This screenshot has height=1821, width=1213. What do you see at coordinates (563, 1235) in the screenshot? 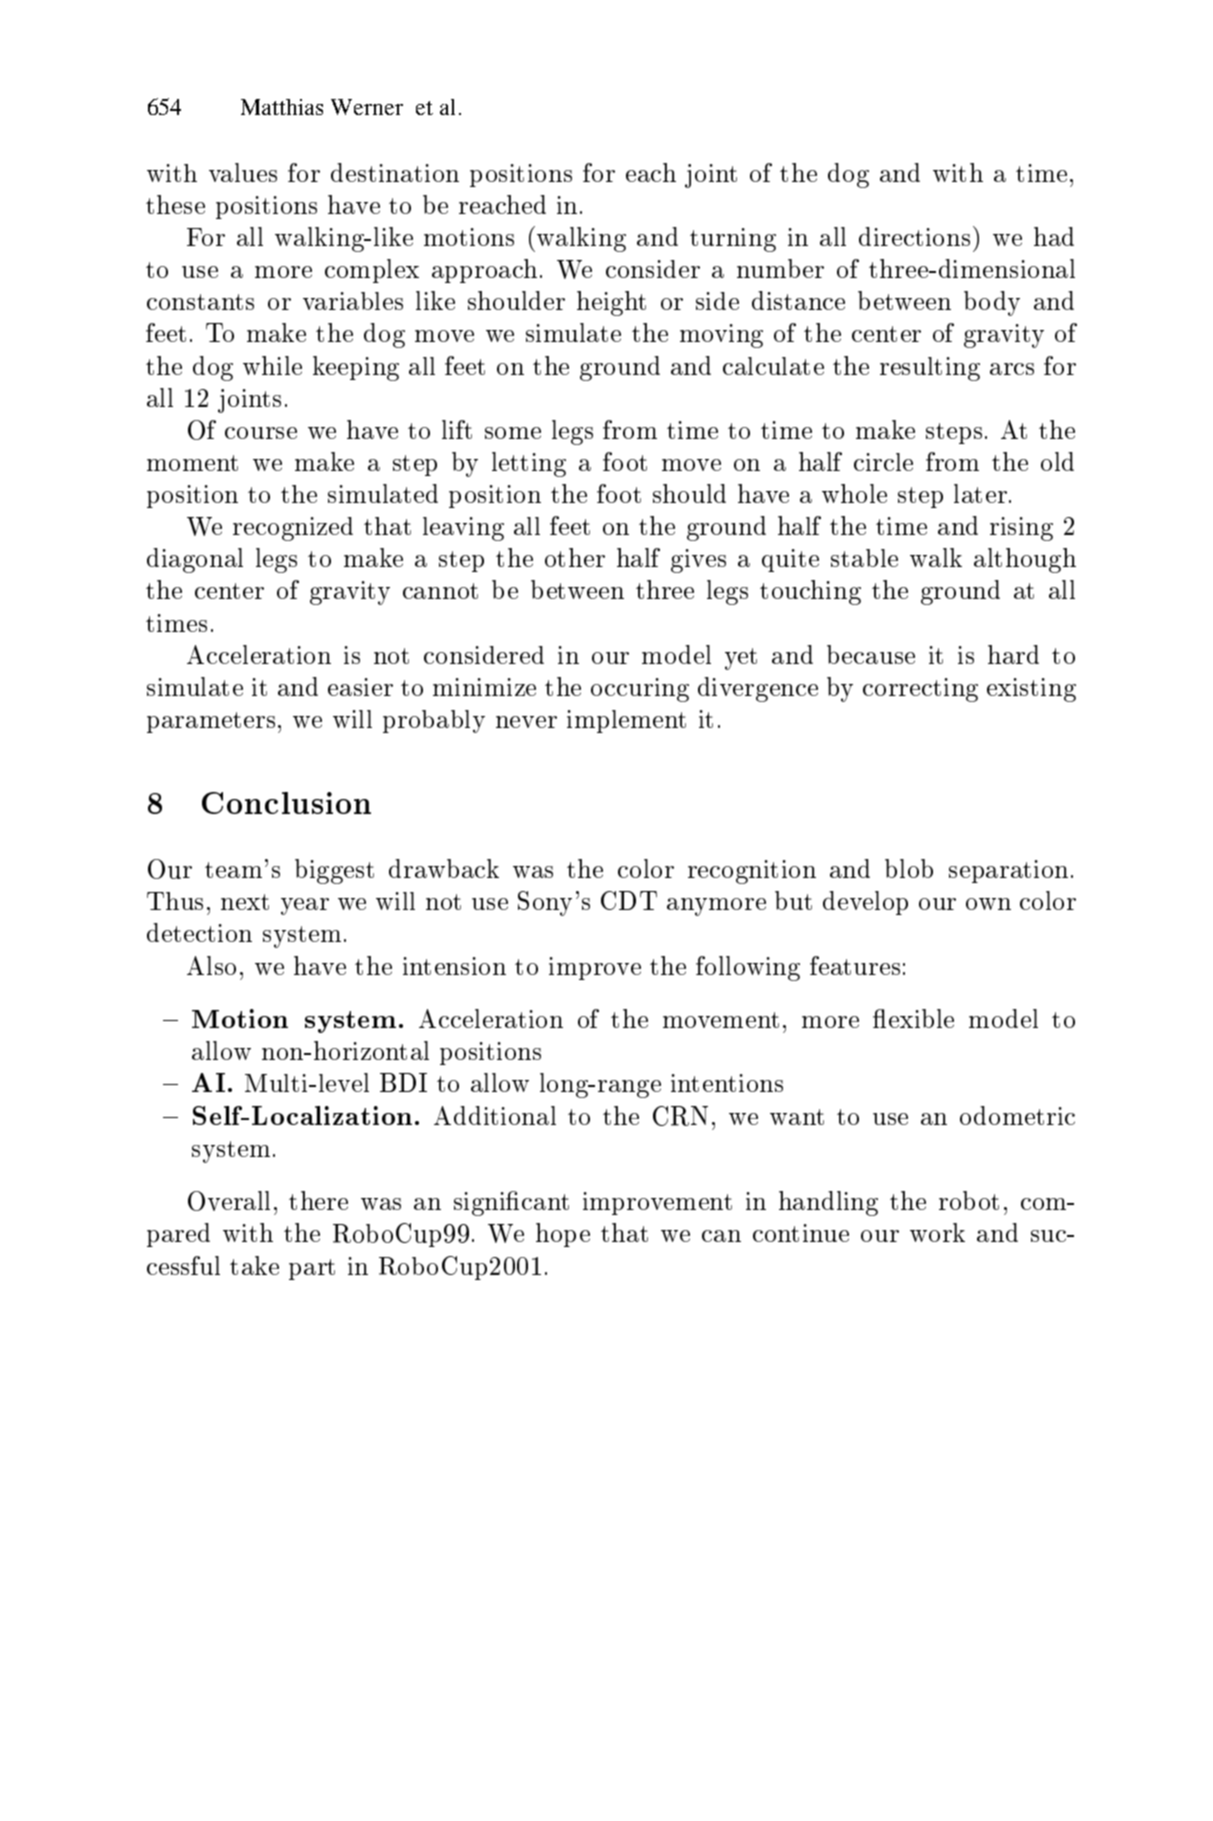
I see `hope` at bounding box center [563, 1235].
